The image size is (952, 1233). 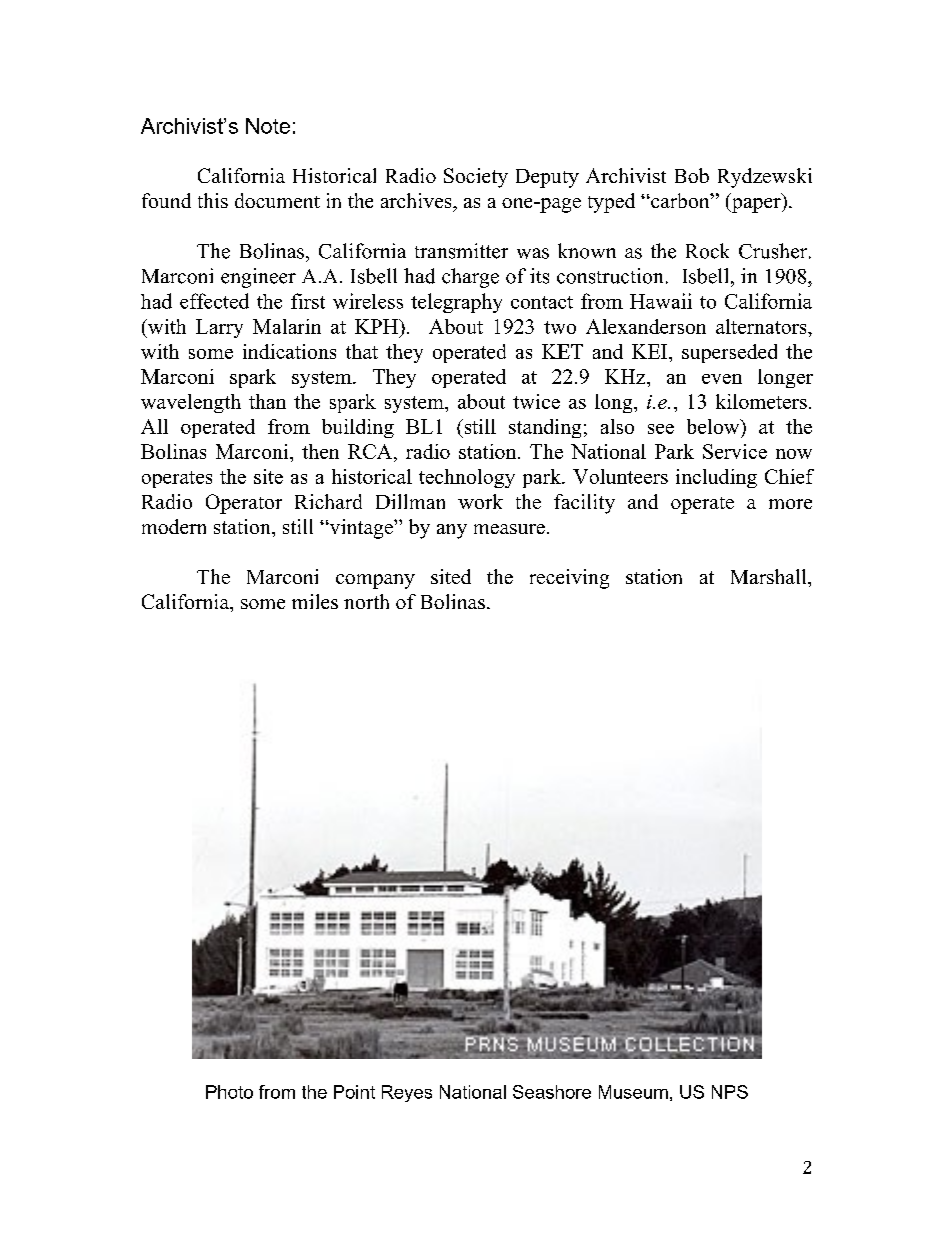 What do you see at coordinates (722, 379) in the page?
I see `even` at bounding box center [722, 379].
